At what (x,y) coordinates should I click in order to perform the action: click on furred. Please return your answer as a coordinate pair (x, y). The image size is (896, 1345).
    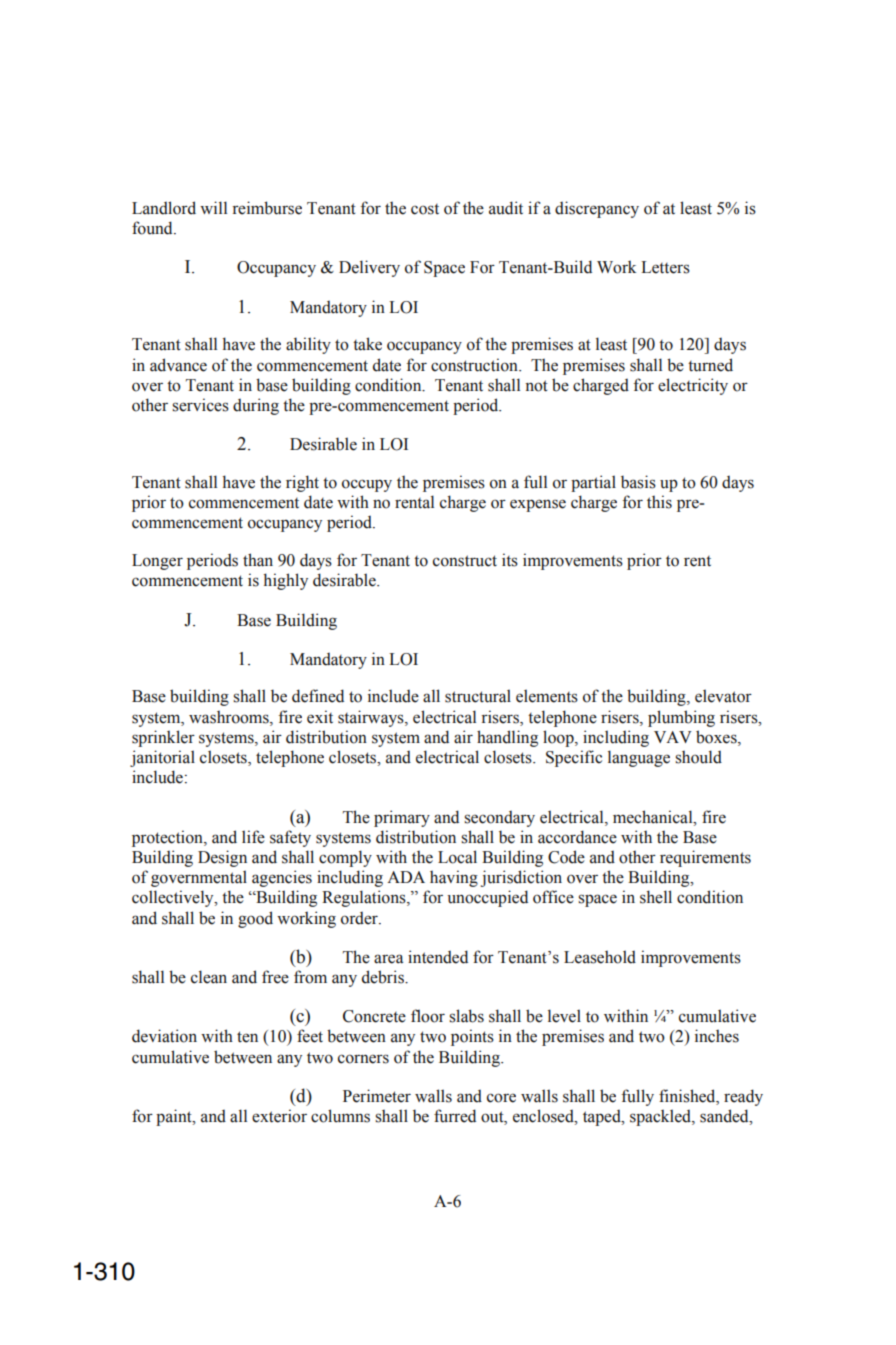
    Looking at the image, I should click on (455, 1116).
